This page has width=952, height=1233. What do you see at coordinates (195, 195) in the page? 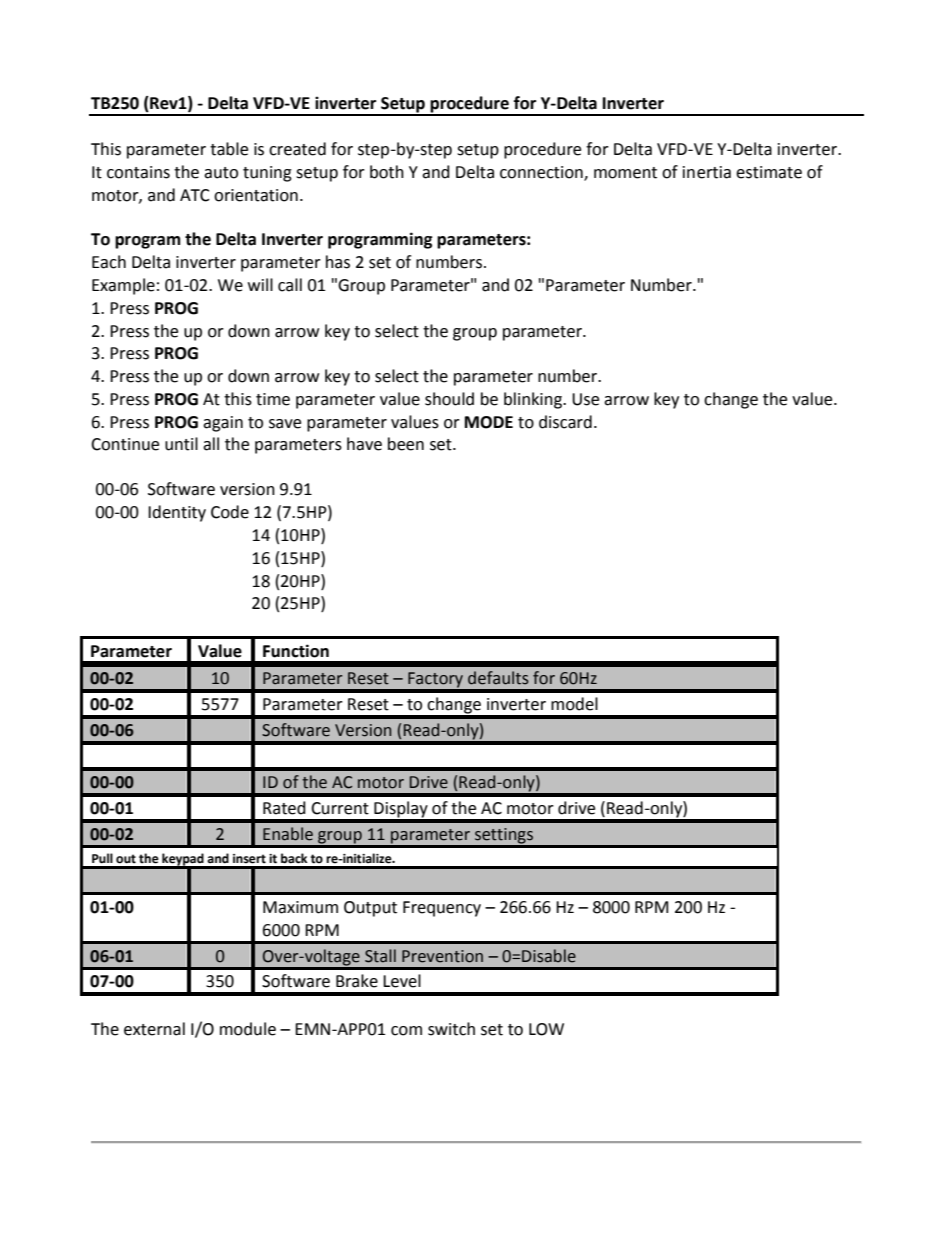
I see `ATC` at bounding box center [195, 195].
